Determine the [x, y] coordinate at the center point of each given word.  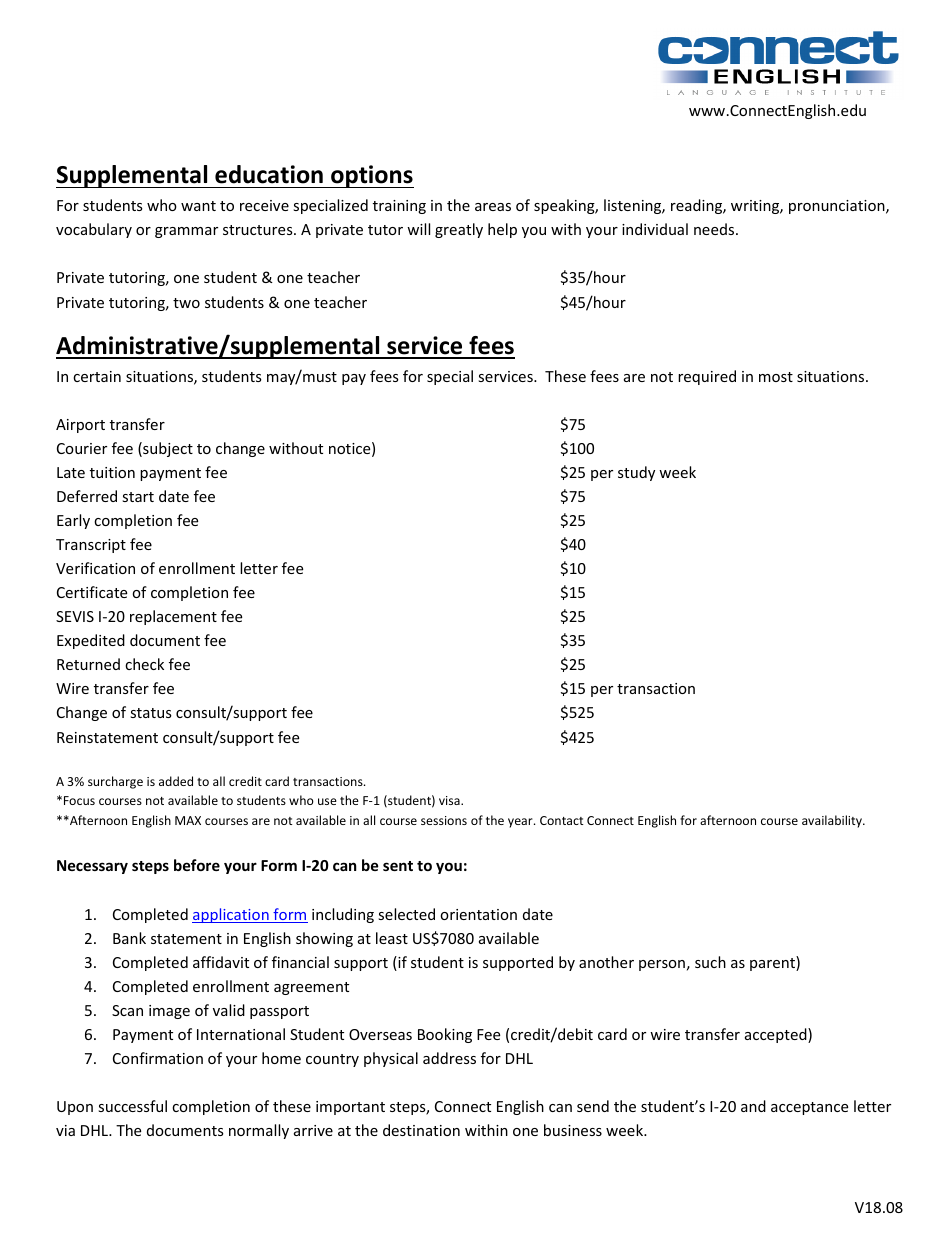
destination [421, 1130]
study [636, 473]
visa [450, 800]
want [198, 206]
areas [493, 207]
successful [132, 1106]
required [707, 377]
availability [833, 821]
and [753, 1106]
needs [715, 229]
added [176, 781]
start [138, 497]
